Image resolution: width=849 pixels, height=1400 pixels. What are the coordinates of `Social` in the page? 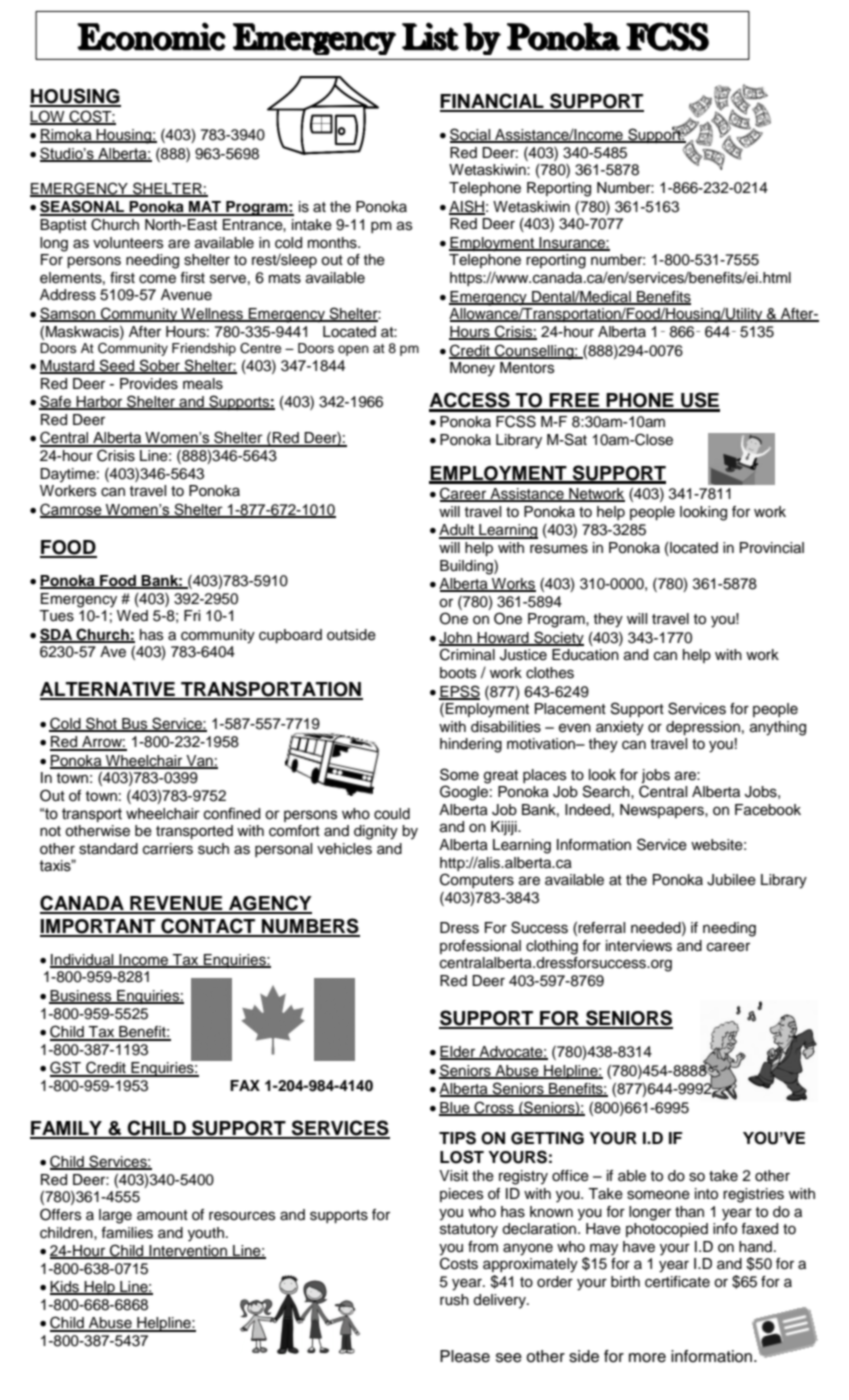 It's located at (471, 135).
